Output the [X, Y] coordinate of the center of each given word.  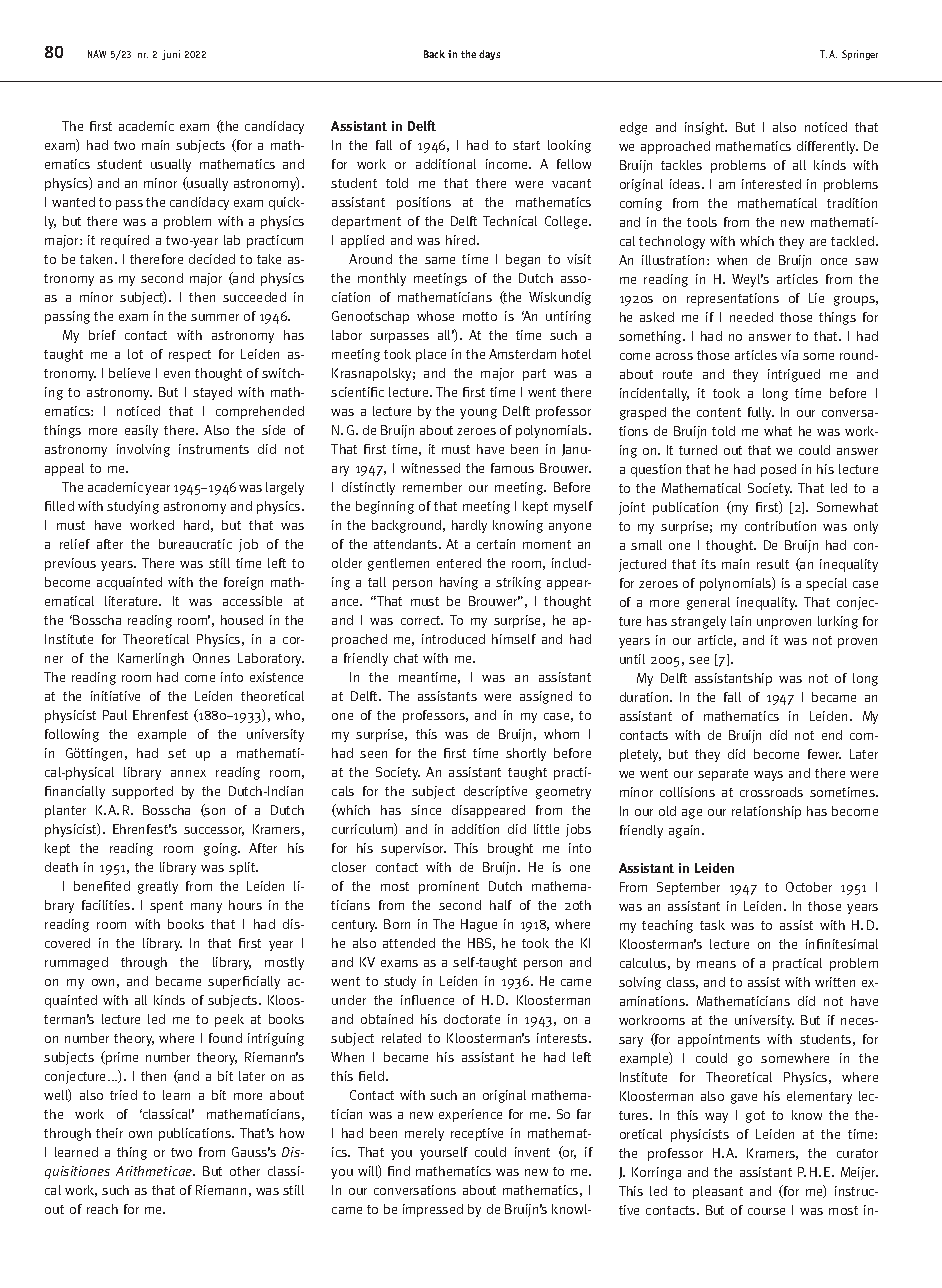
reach [102, 1209]
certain [496, 544]
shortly [526, 754]
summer [215, 317]
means [716, 964]
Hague [479, 925]
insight [706, 128]
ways [768, 776]
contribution [780, 526]
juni [171, 55]
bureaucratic [195, 544]
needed [751, 317]
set [177, 753]
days [489, 55]
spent [166, 907]
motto [480, 316]
